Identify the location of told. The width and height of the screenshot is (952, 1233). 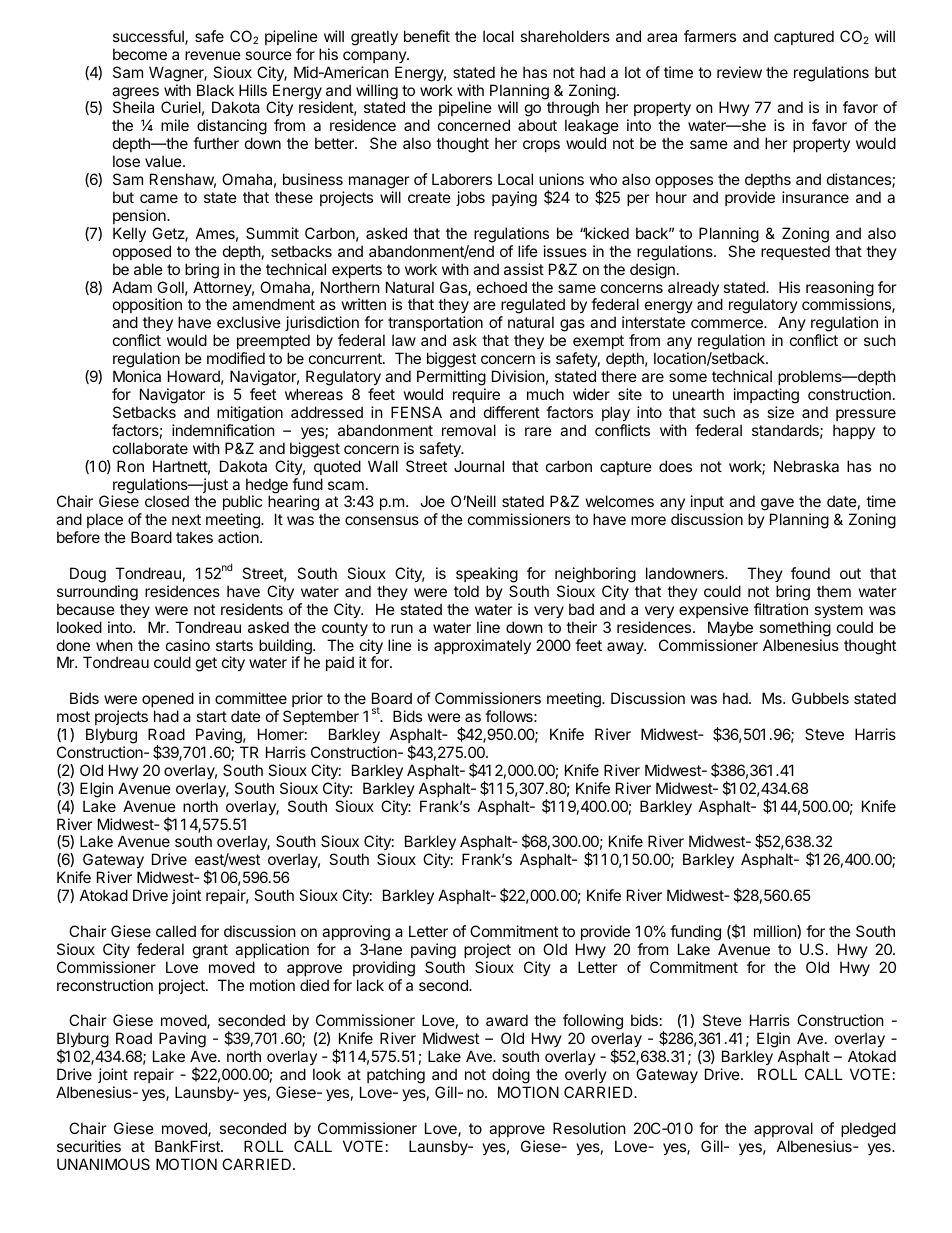
(466, 591).
